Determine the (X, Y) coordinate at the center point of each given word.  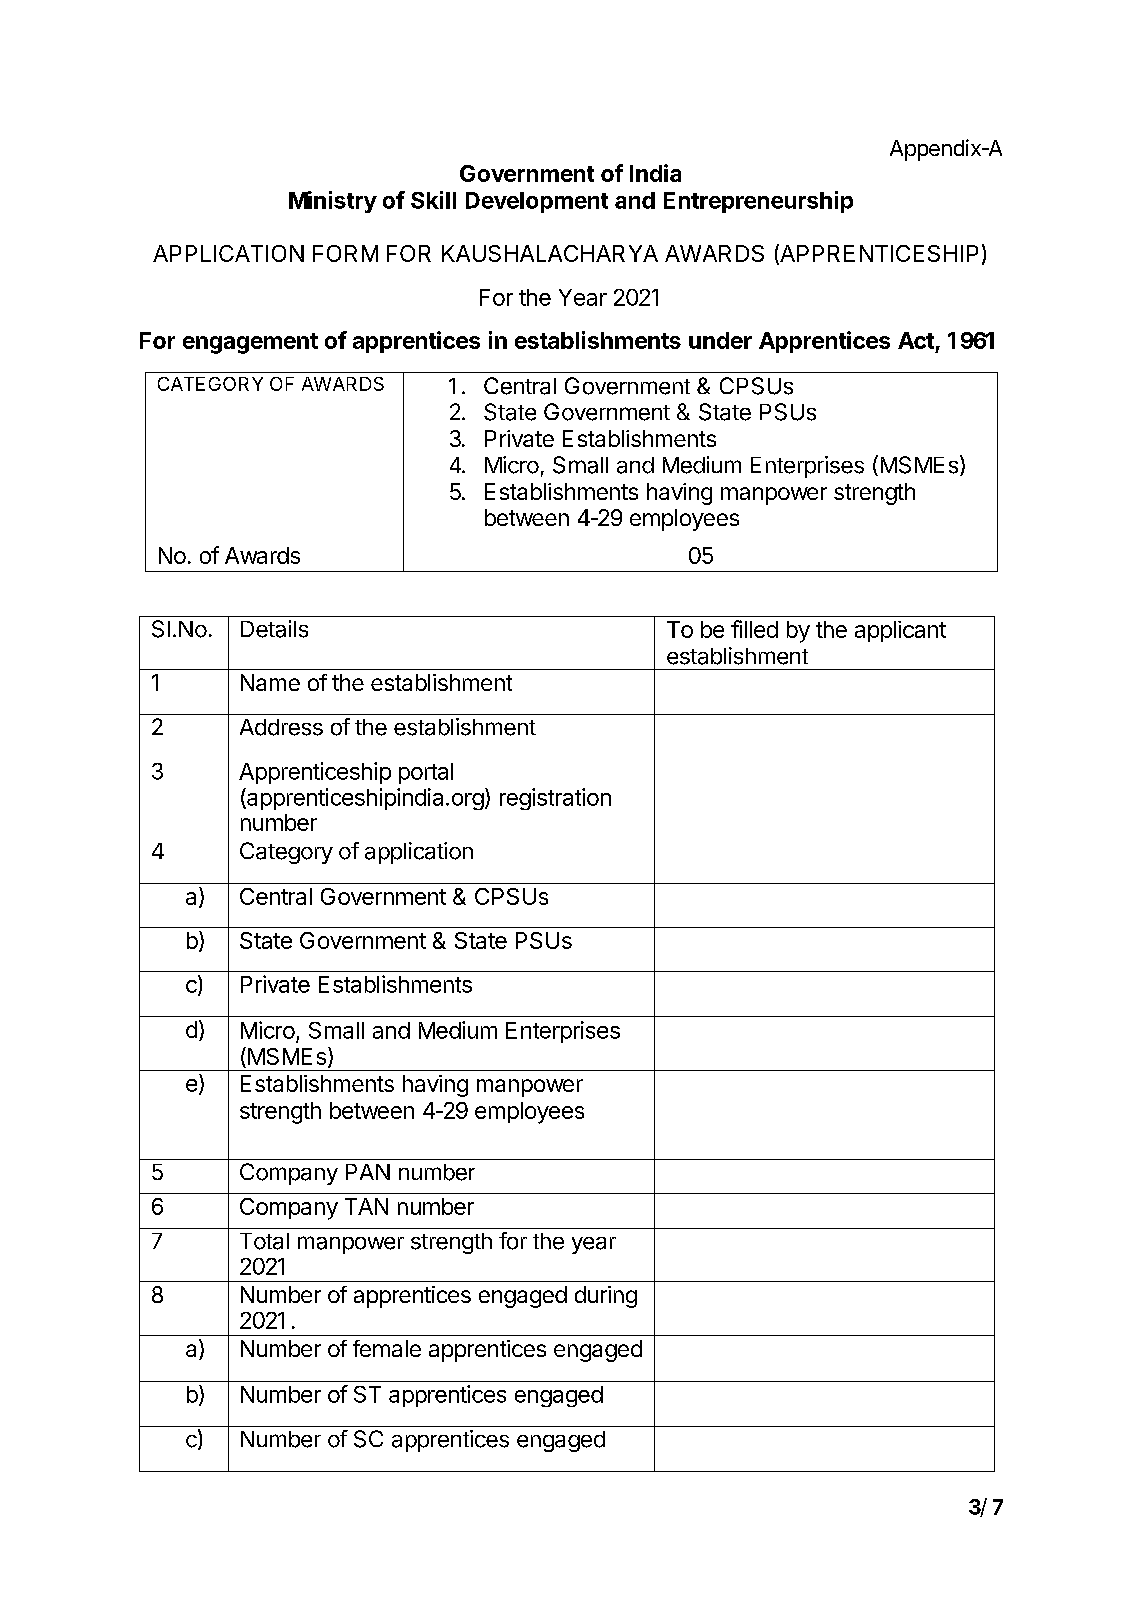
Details (274, 629)
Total (264, 1241)
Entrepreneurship (758, 202)
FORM (345, 253)
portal (426, 773)
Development (537, 202)
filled (754, 629)
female (387, 1348)
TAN (366, 1206)
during (606, 1297)
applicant (900, 631)
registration (555, 799)
